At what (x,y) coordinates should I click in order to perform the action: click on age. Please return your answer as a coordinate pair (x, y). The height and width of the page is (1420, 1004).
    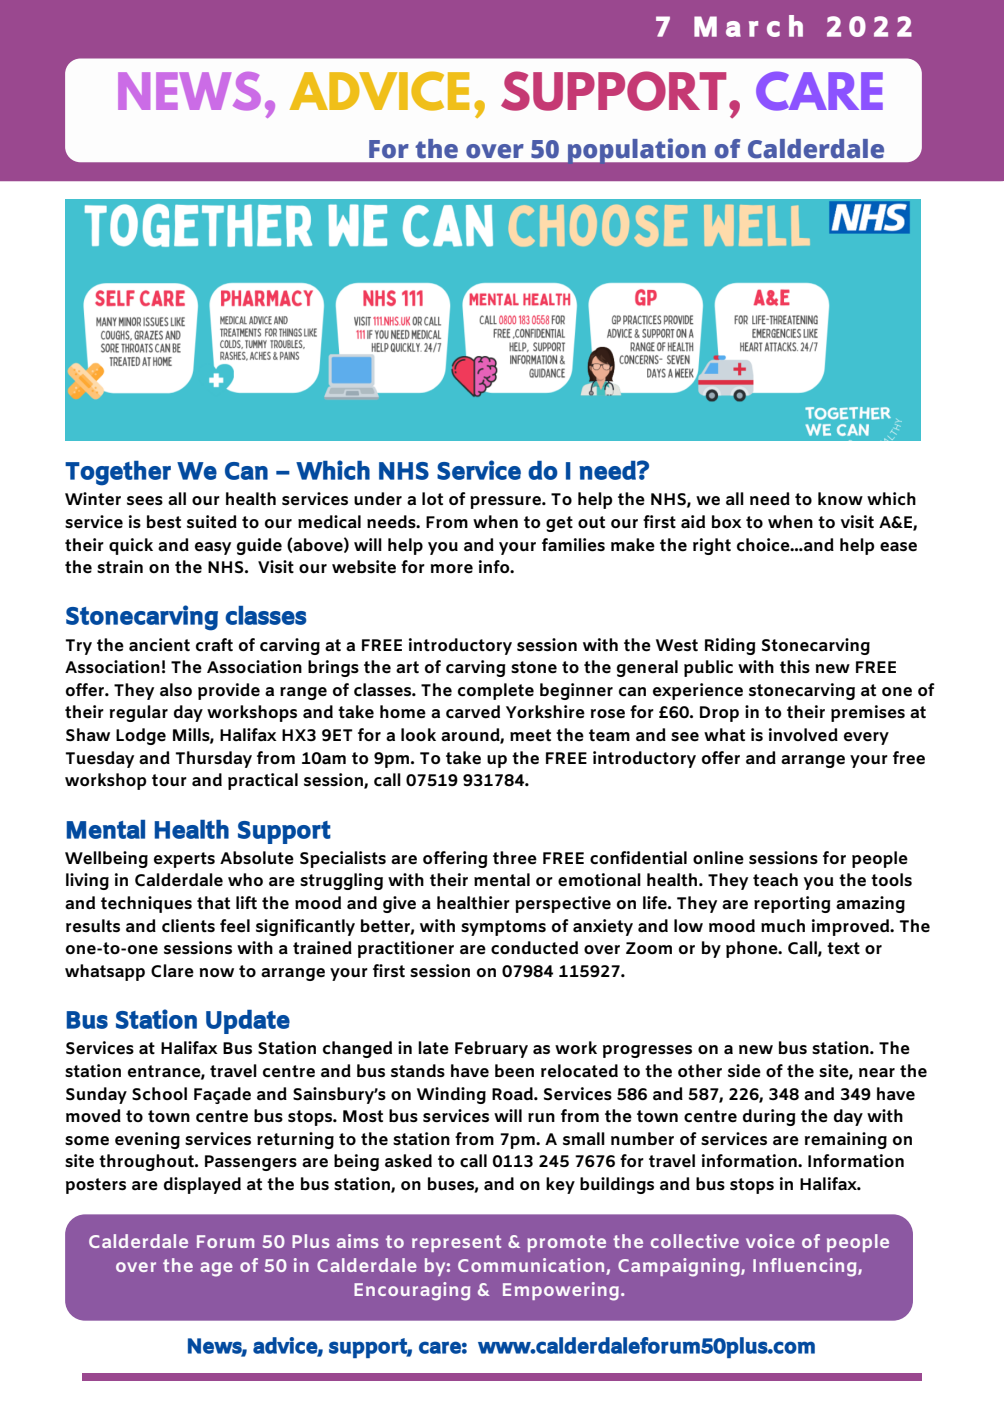
    Looking at the image, I should click on (216, 1269).
